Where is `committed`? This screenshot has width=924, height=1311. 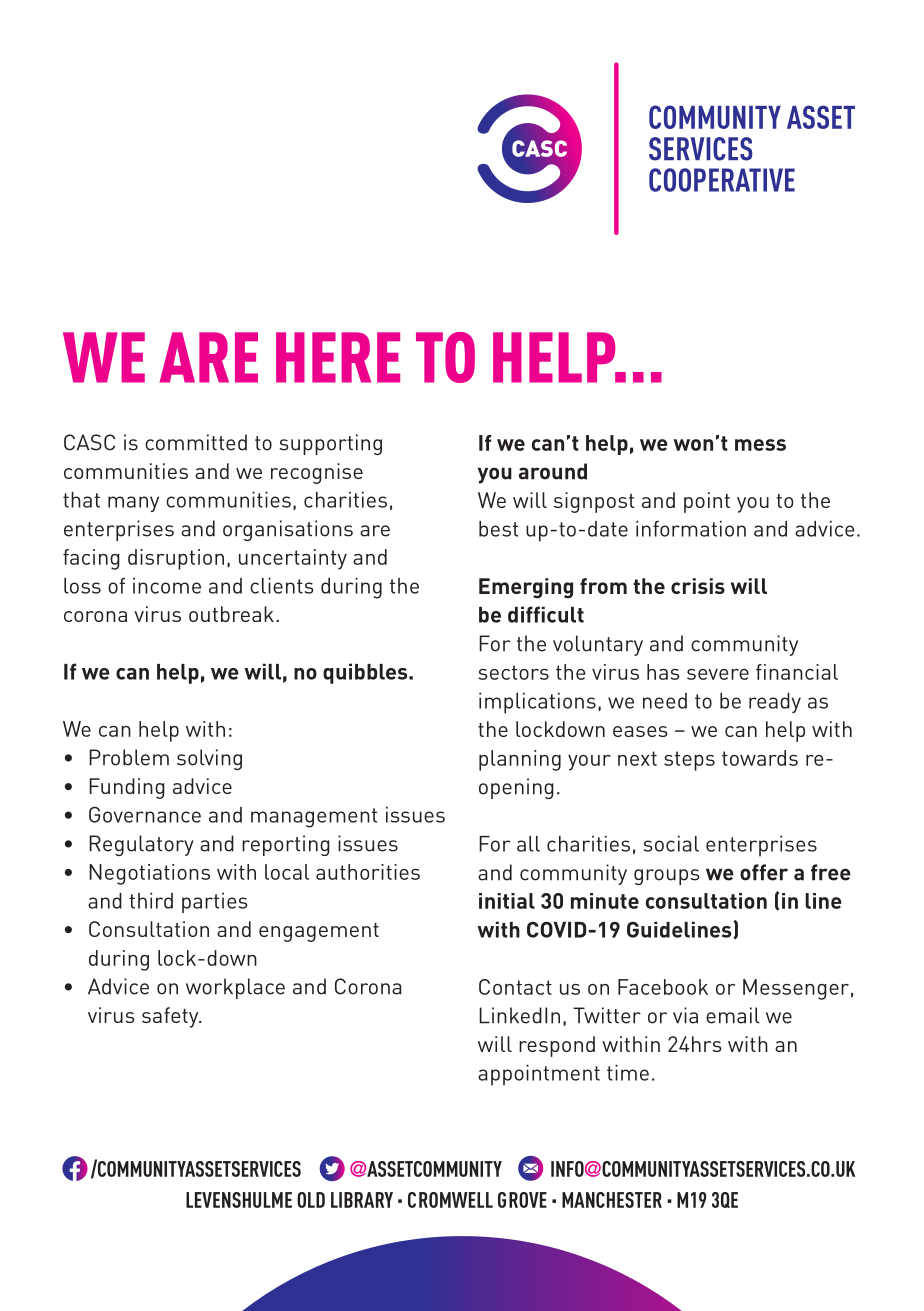
committed is located at coordinates (196, 442).
